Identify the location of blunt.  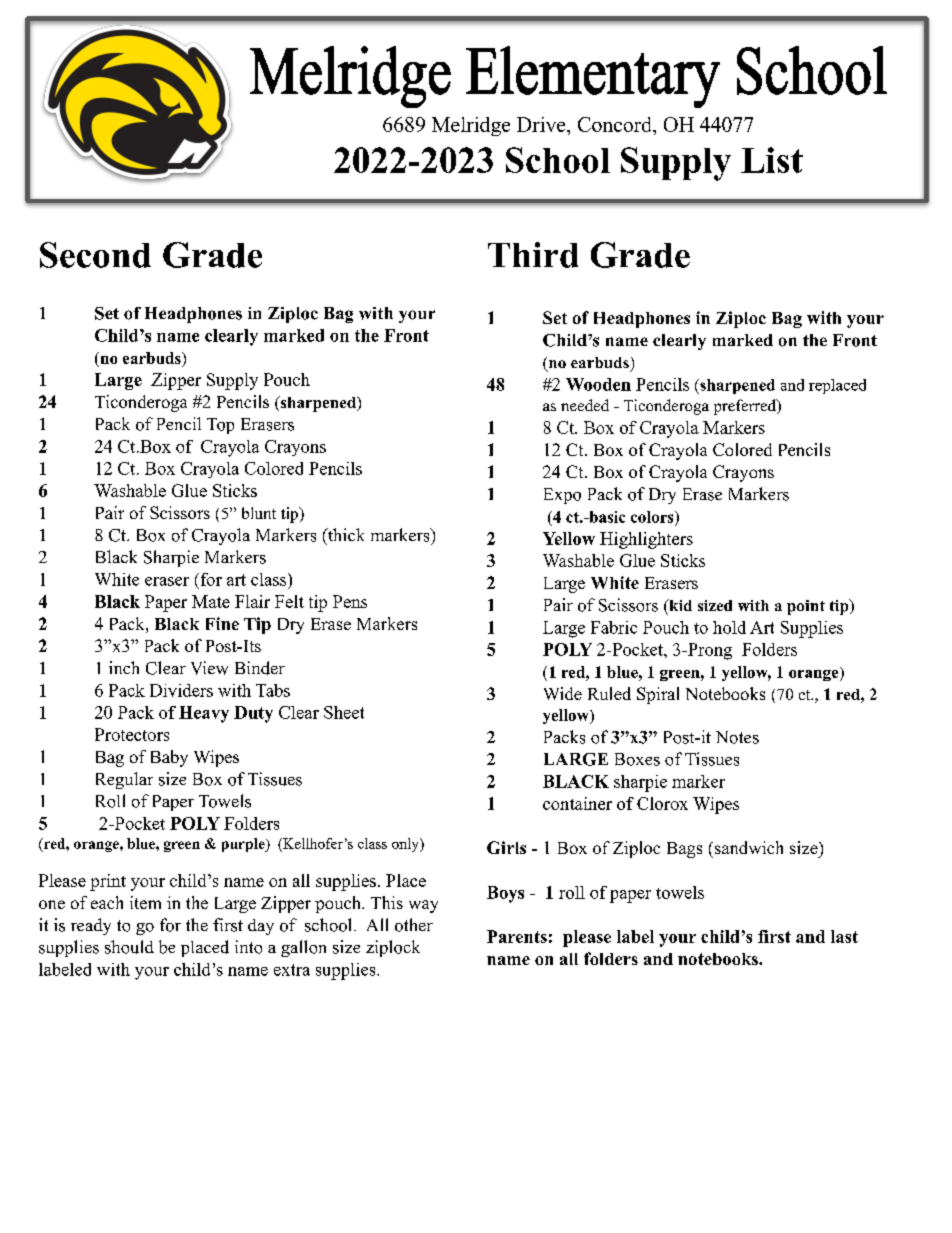
(259, 513).
